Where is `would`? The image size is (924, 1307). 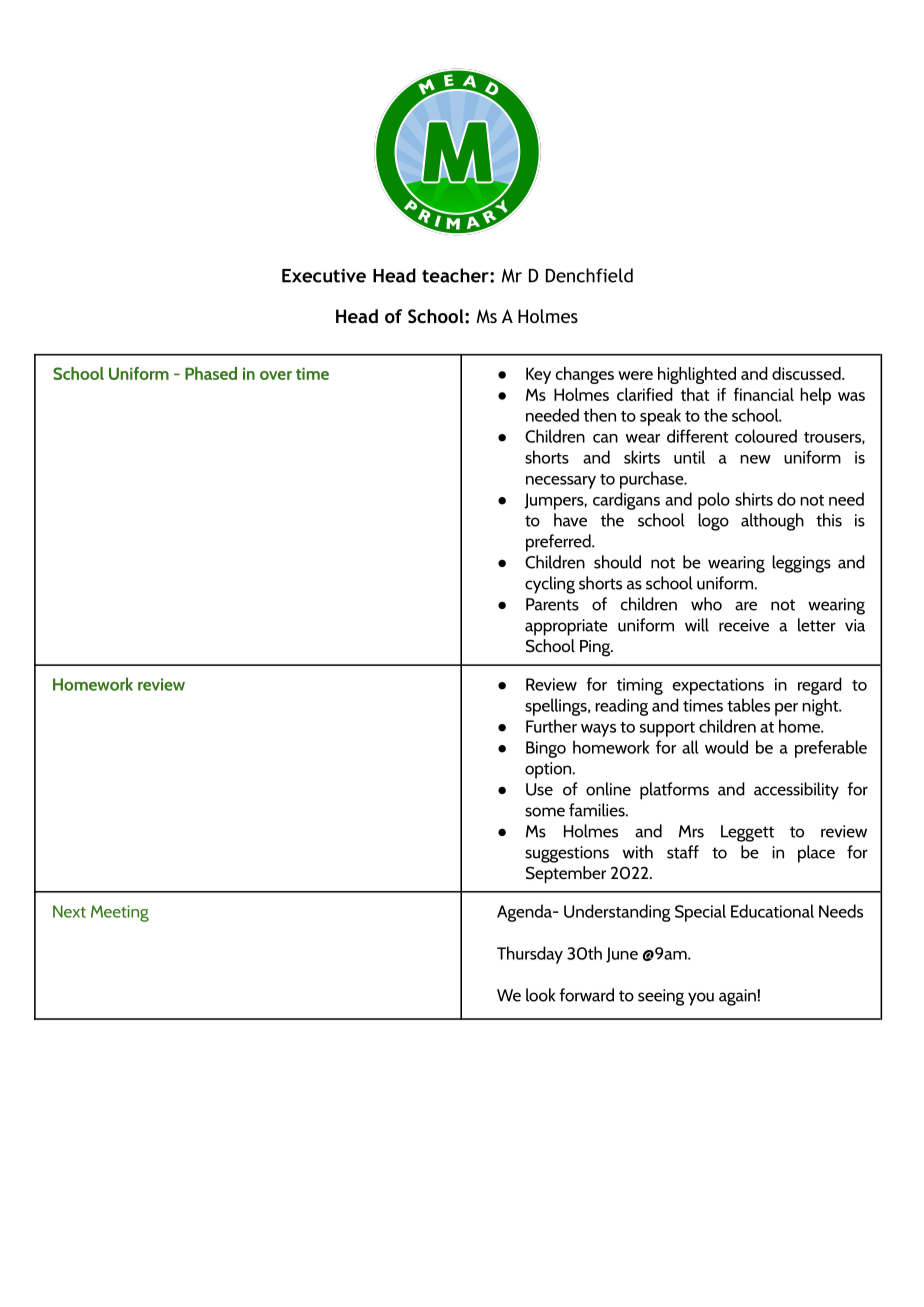
would is located at coordinates (726, 747).
